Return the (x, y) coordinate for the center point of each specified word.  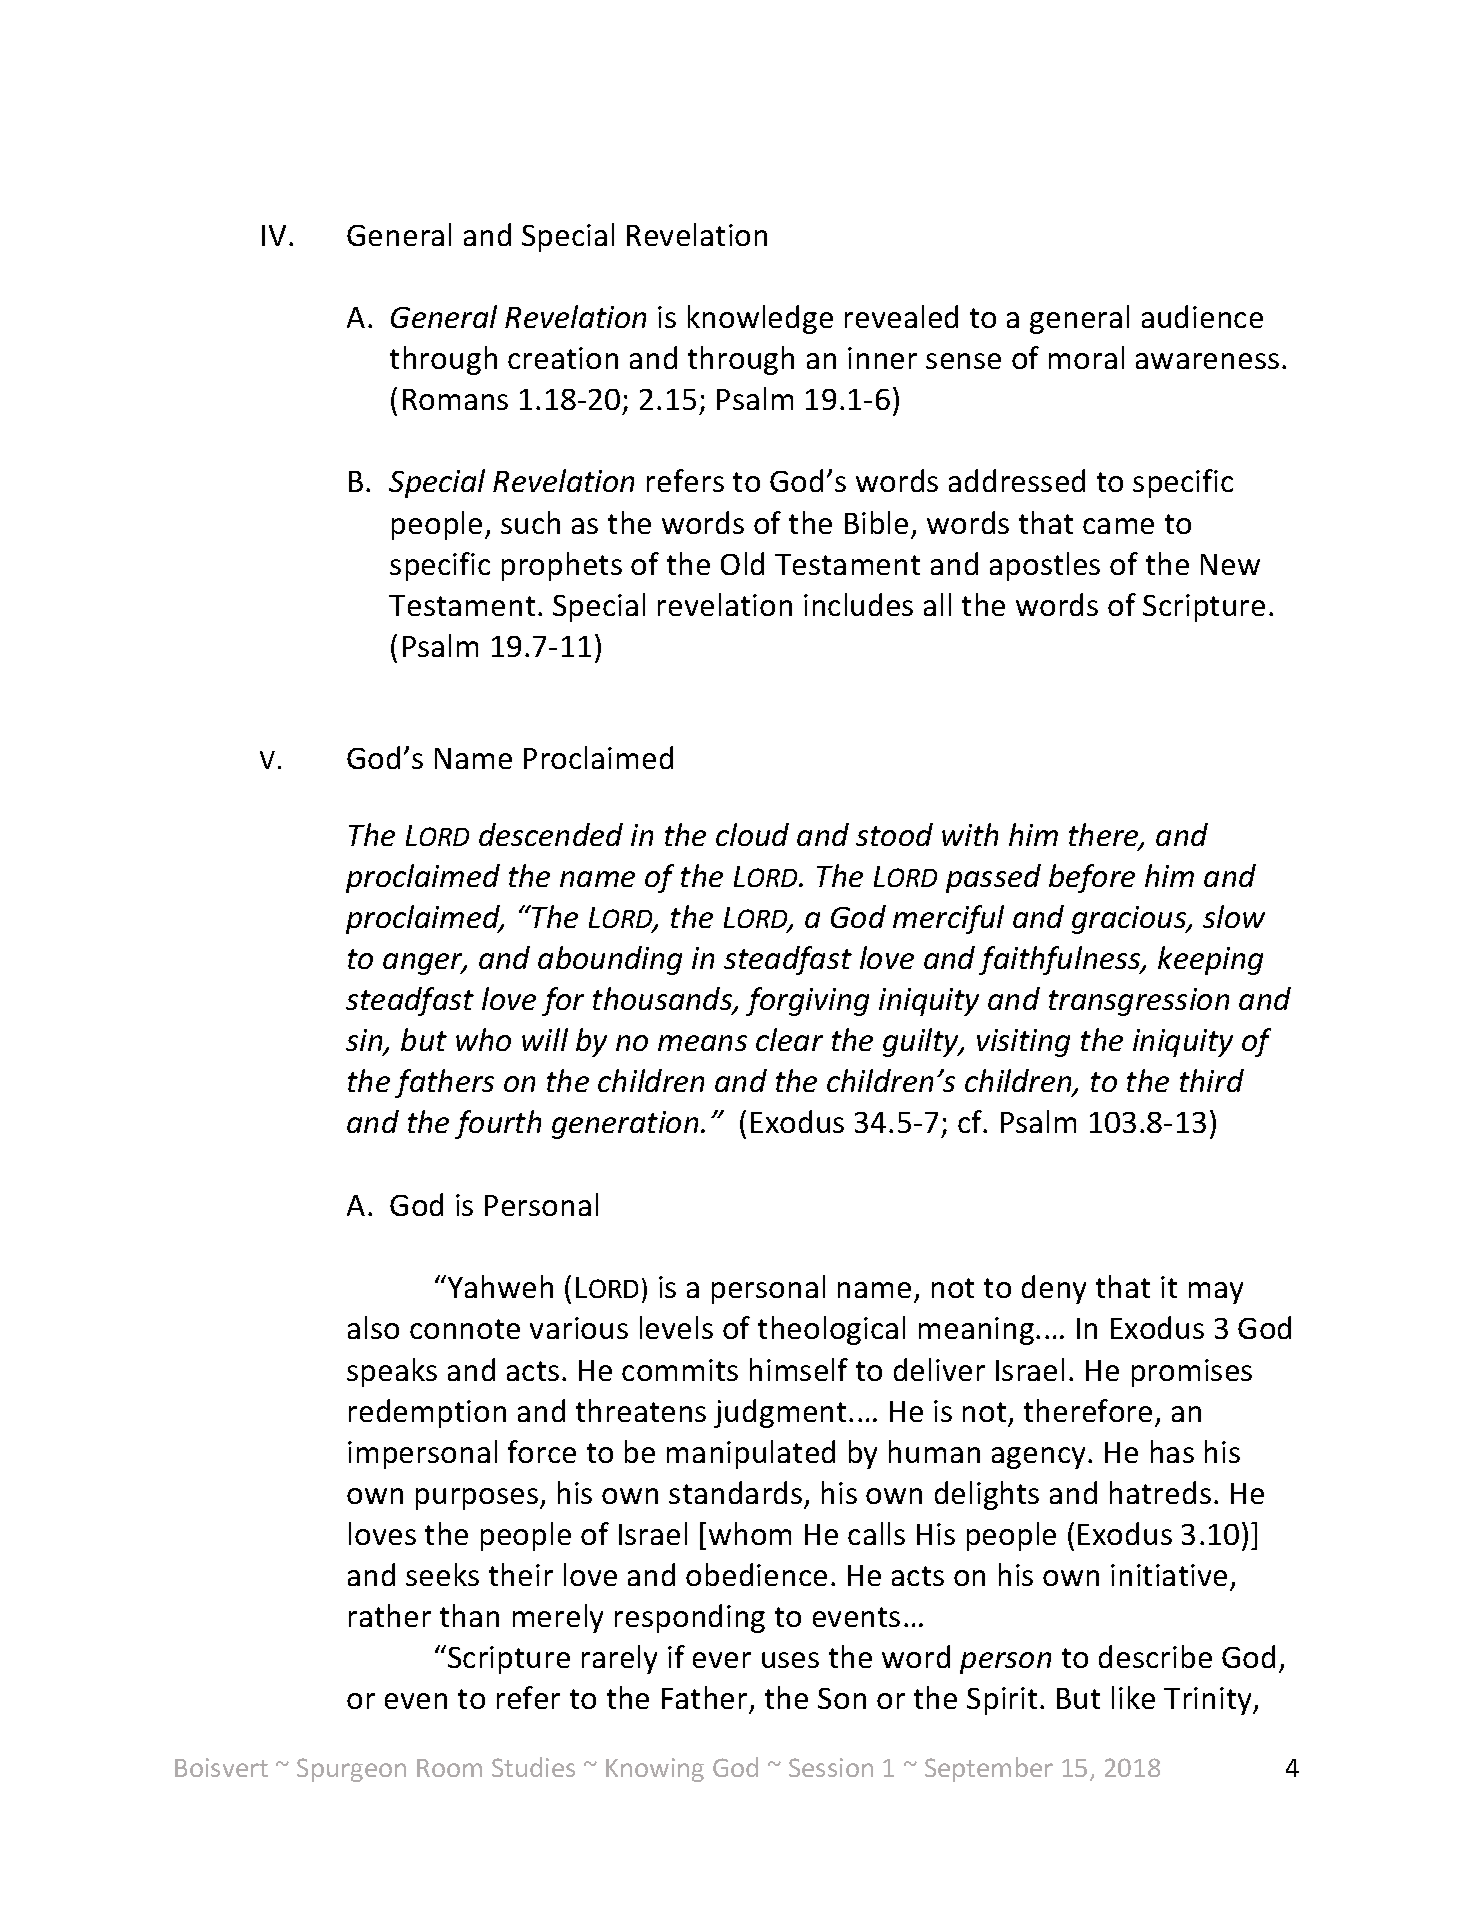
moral (1086, 357)
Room (449, 1768)
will (545, 1039)
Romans (455, 399)
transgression (1139, 1002)
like (1133, 1697)
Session (831, 1767)
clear (789, 1039)
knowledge (760, 319)
